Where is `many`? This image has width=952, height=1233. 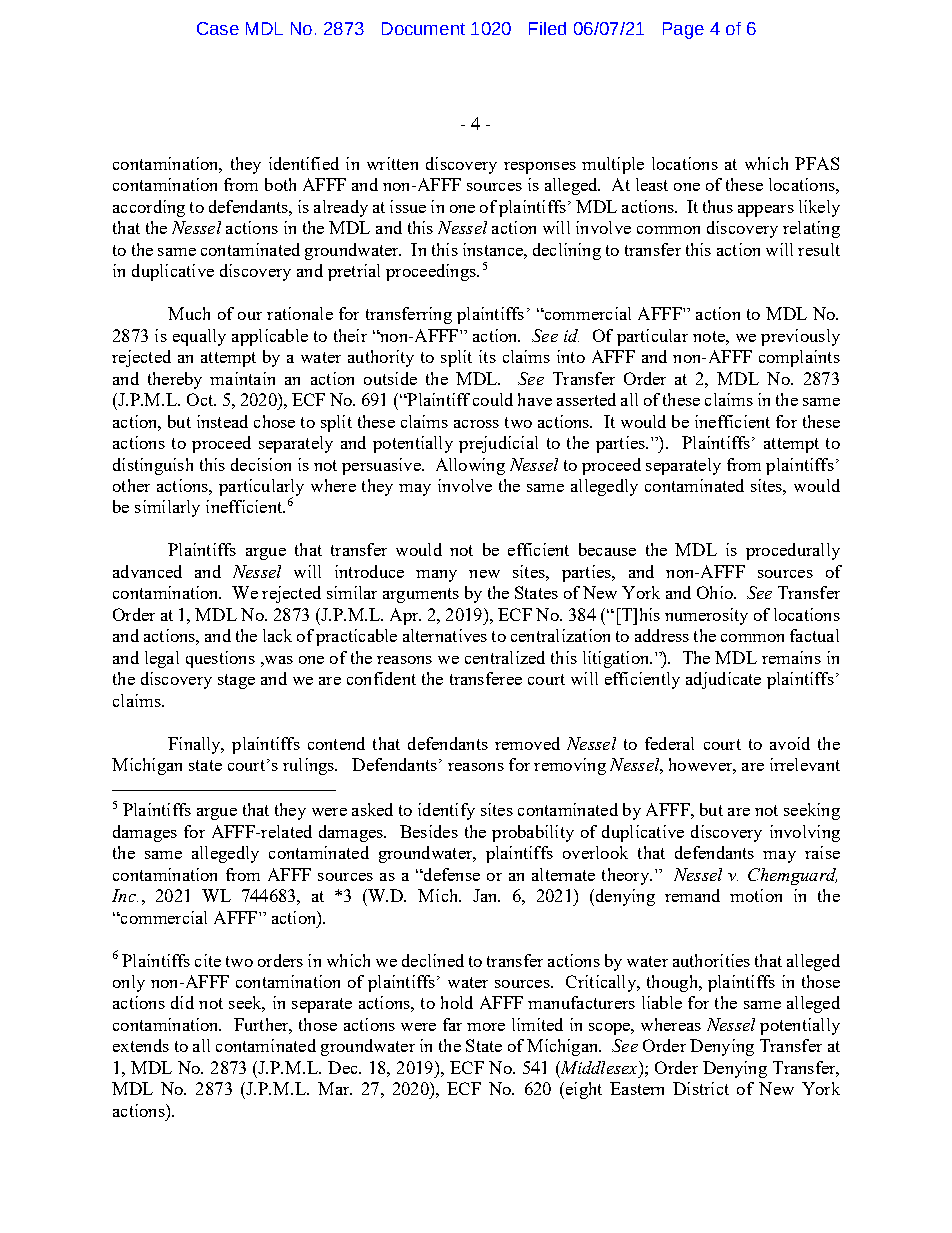
many is located at coordinates (436, 576).
